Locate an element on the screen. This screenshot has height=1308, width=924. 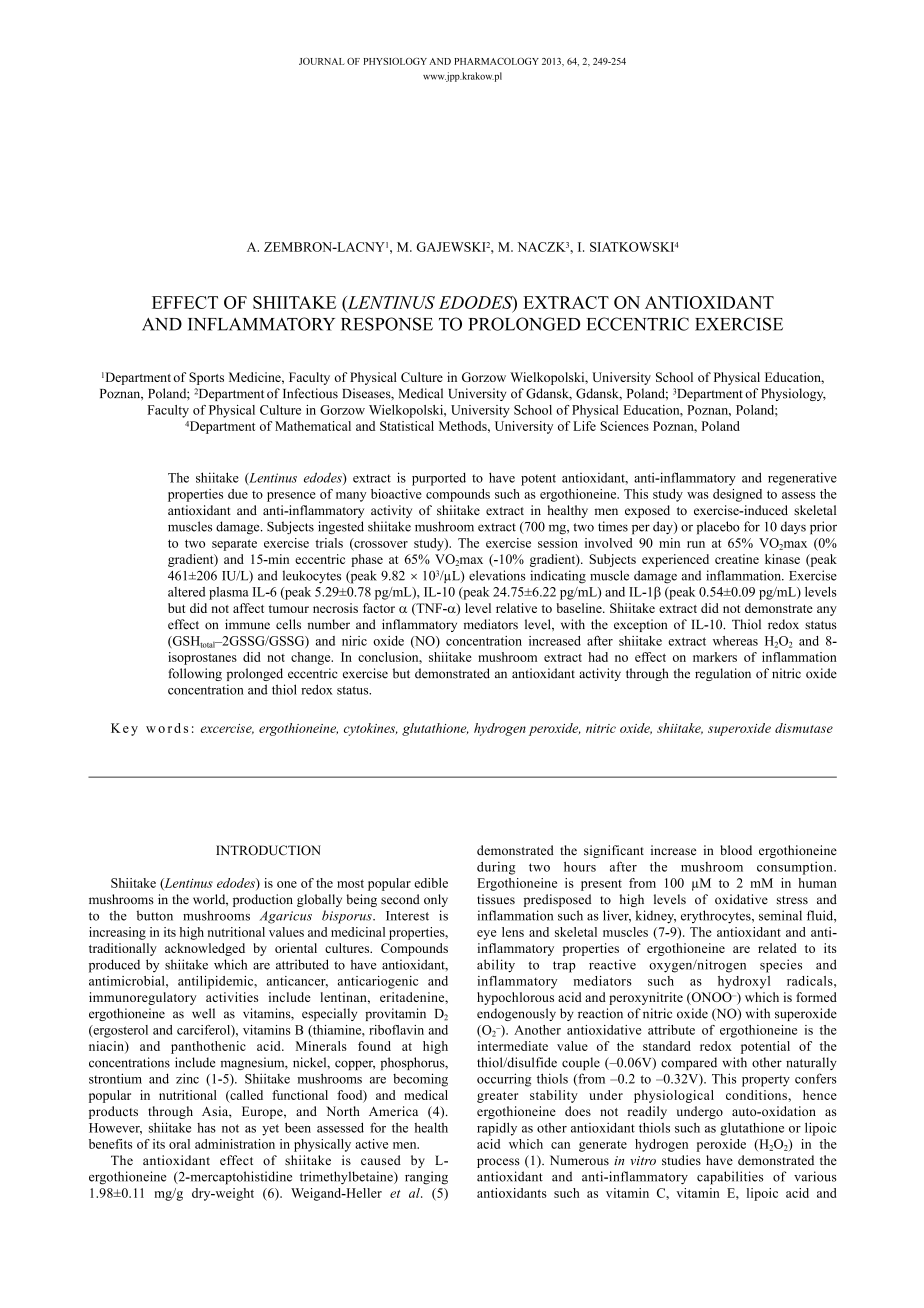
altered is located at coordinates (186, 592).
